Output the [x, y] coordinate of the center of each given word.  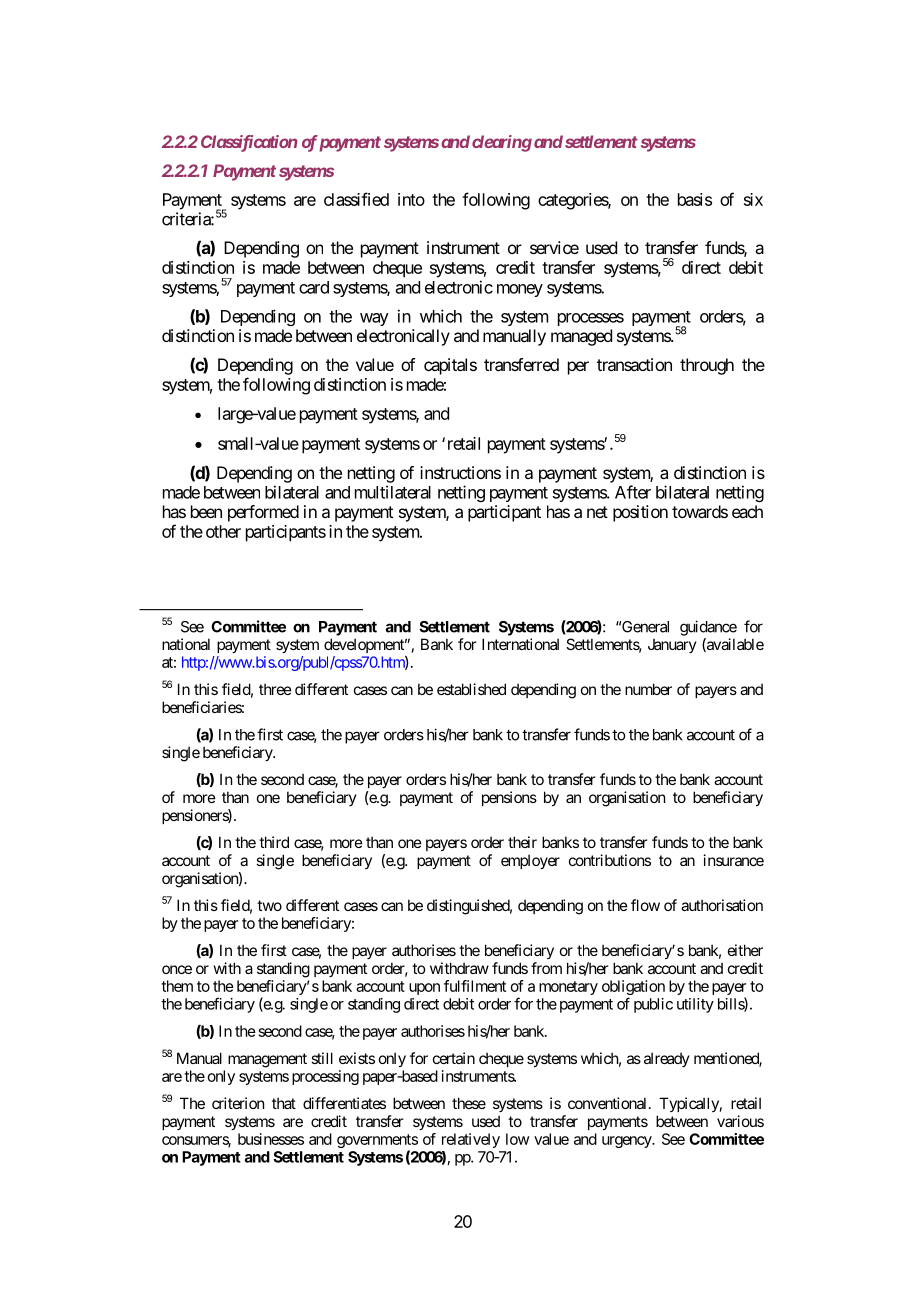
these [469, 1103]
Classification [249, 143]
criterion [238, 1103]
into [411, 199]
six [753, 199]
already [667, 1059]
